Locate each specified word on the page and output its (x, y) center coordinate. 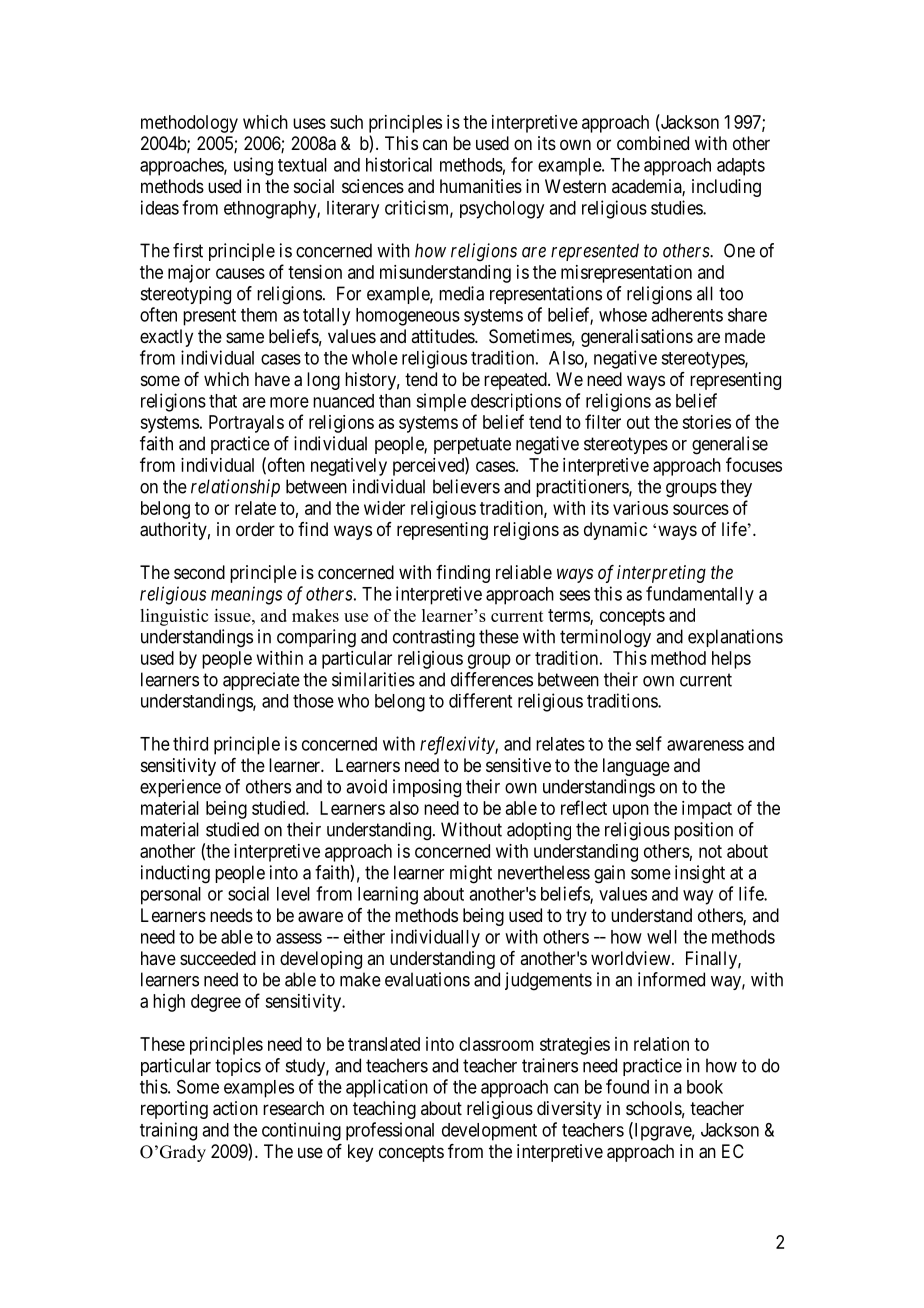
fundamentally (700, 595)
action (235, 1108)
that (223, 401)
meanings (246, 595)
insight (700, 874)
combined (653, 143)
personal (171, 896)
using (253, 166)
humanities (481, 186)
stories (706, 422)
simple (441, 402)
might (471, 874)
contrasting (434, 638)
